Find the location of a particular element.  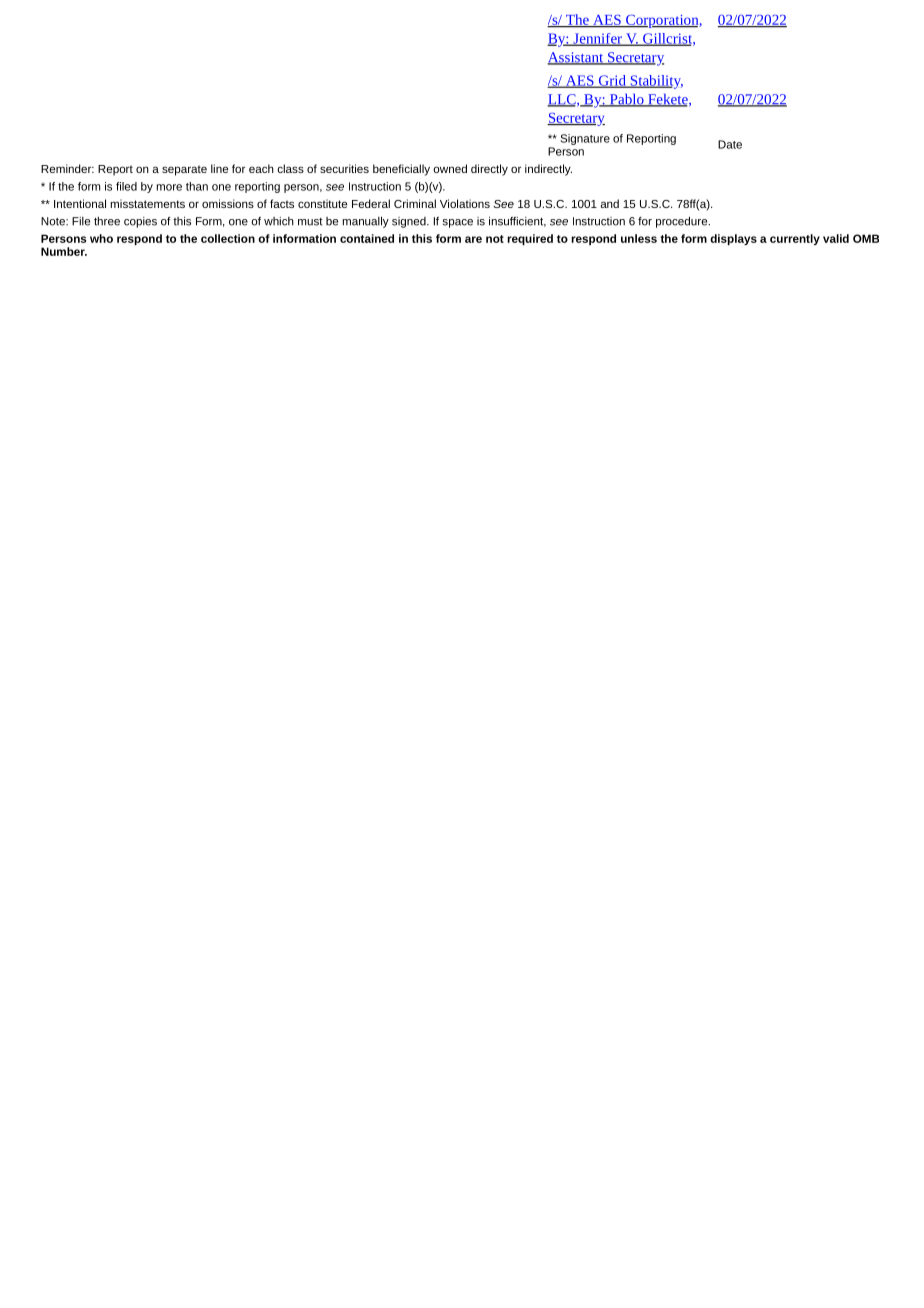

beneficially is located at coordinates (401, 170).
